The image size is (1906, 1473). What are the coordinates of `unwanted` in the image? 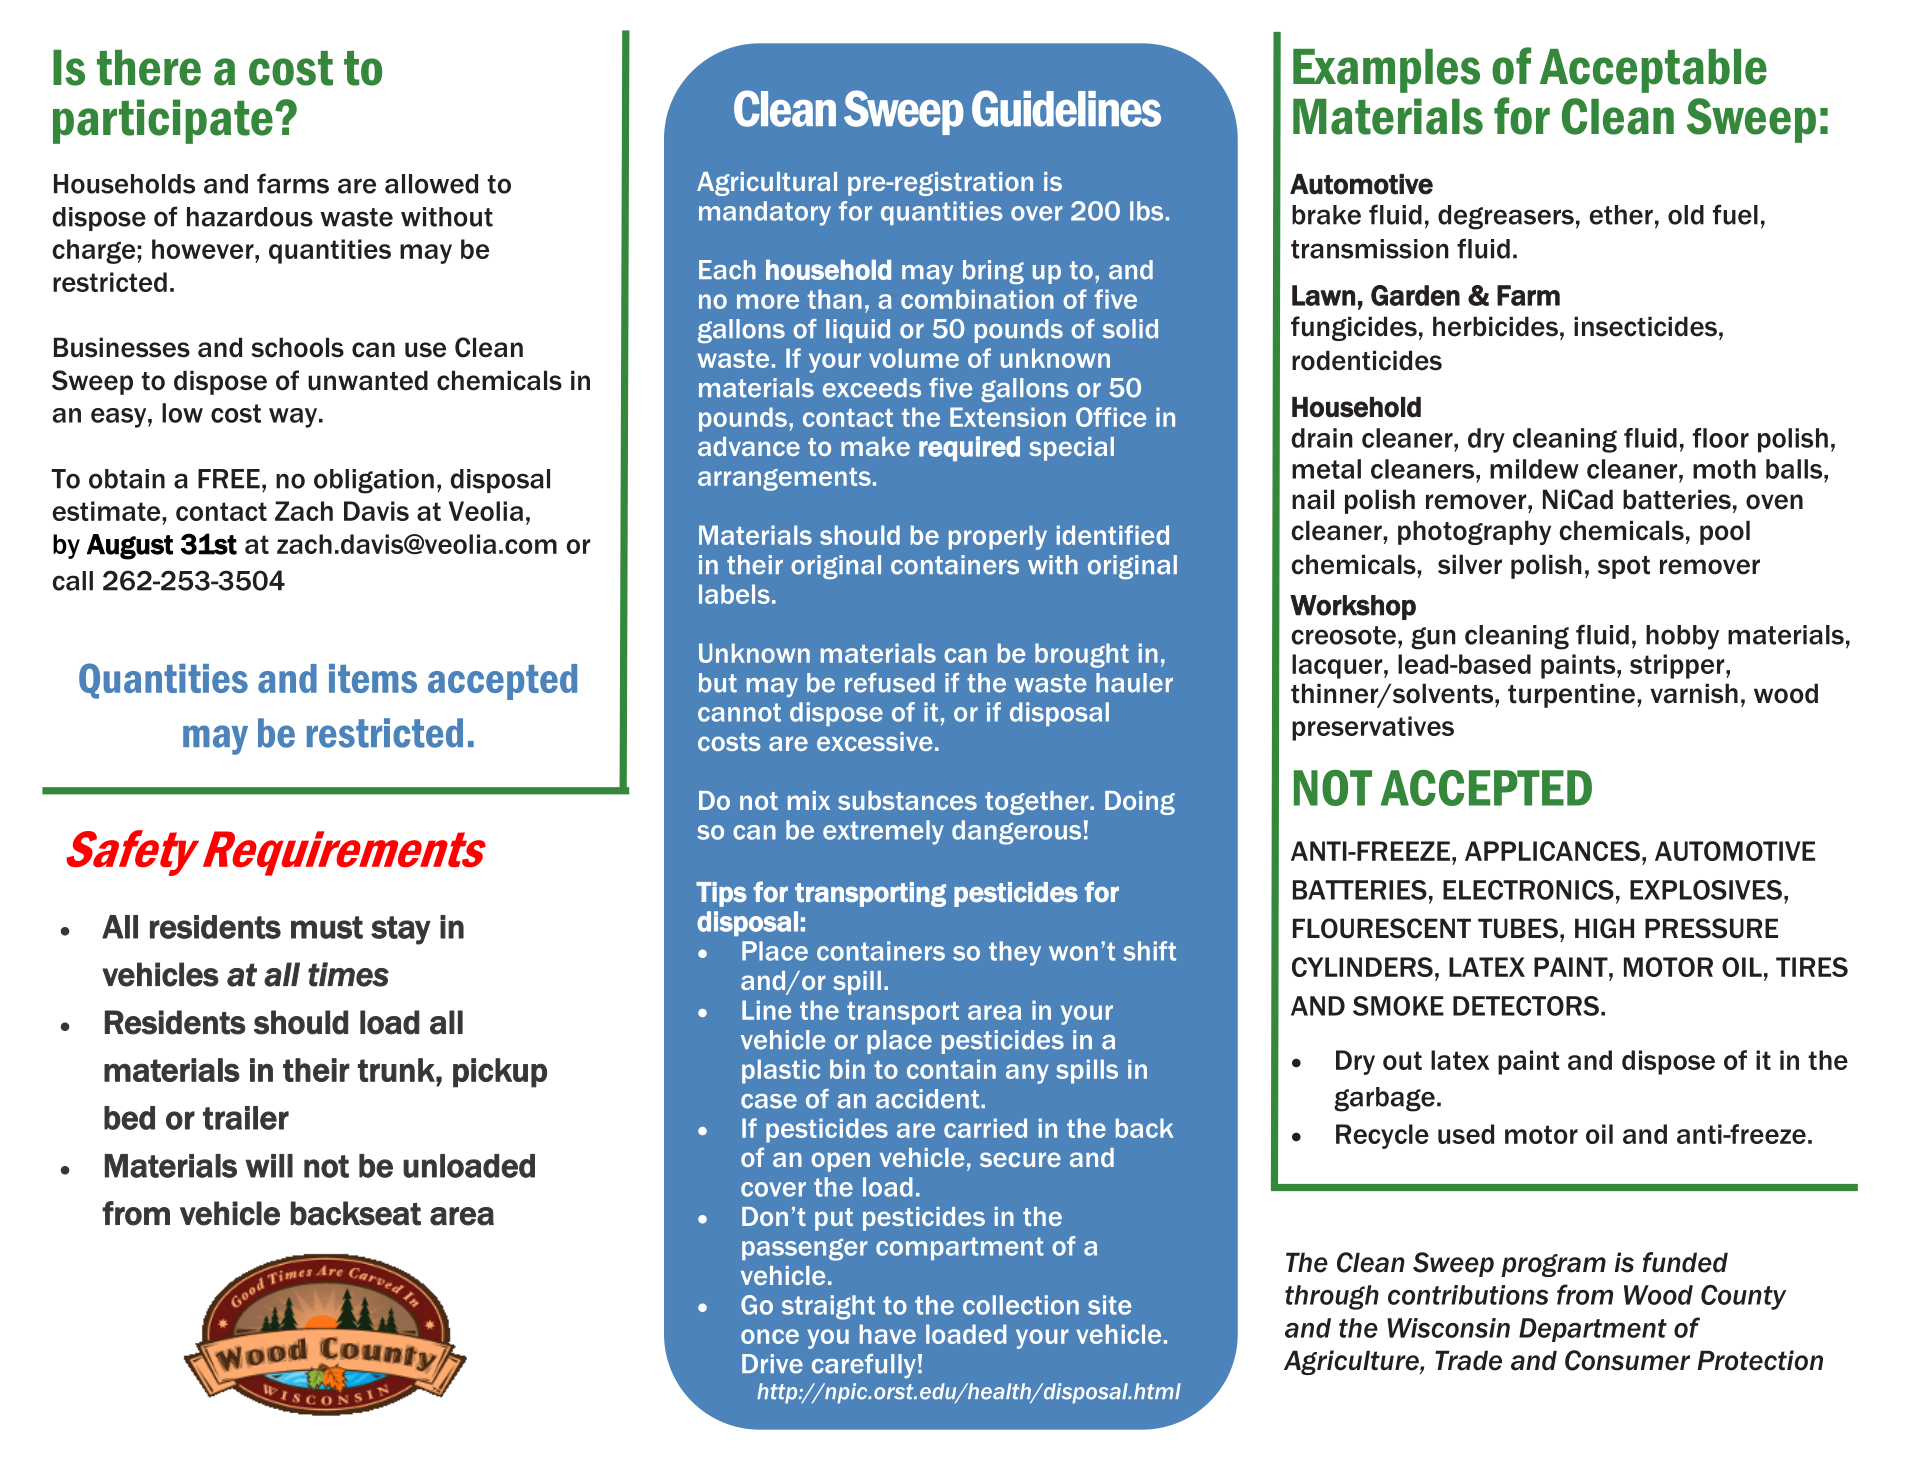 It's located at (368, 380).
